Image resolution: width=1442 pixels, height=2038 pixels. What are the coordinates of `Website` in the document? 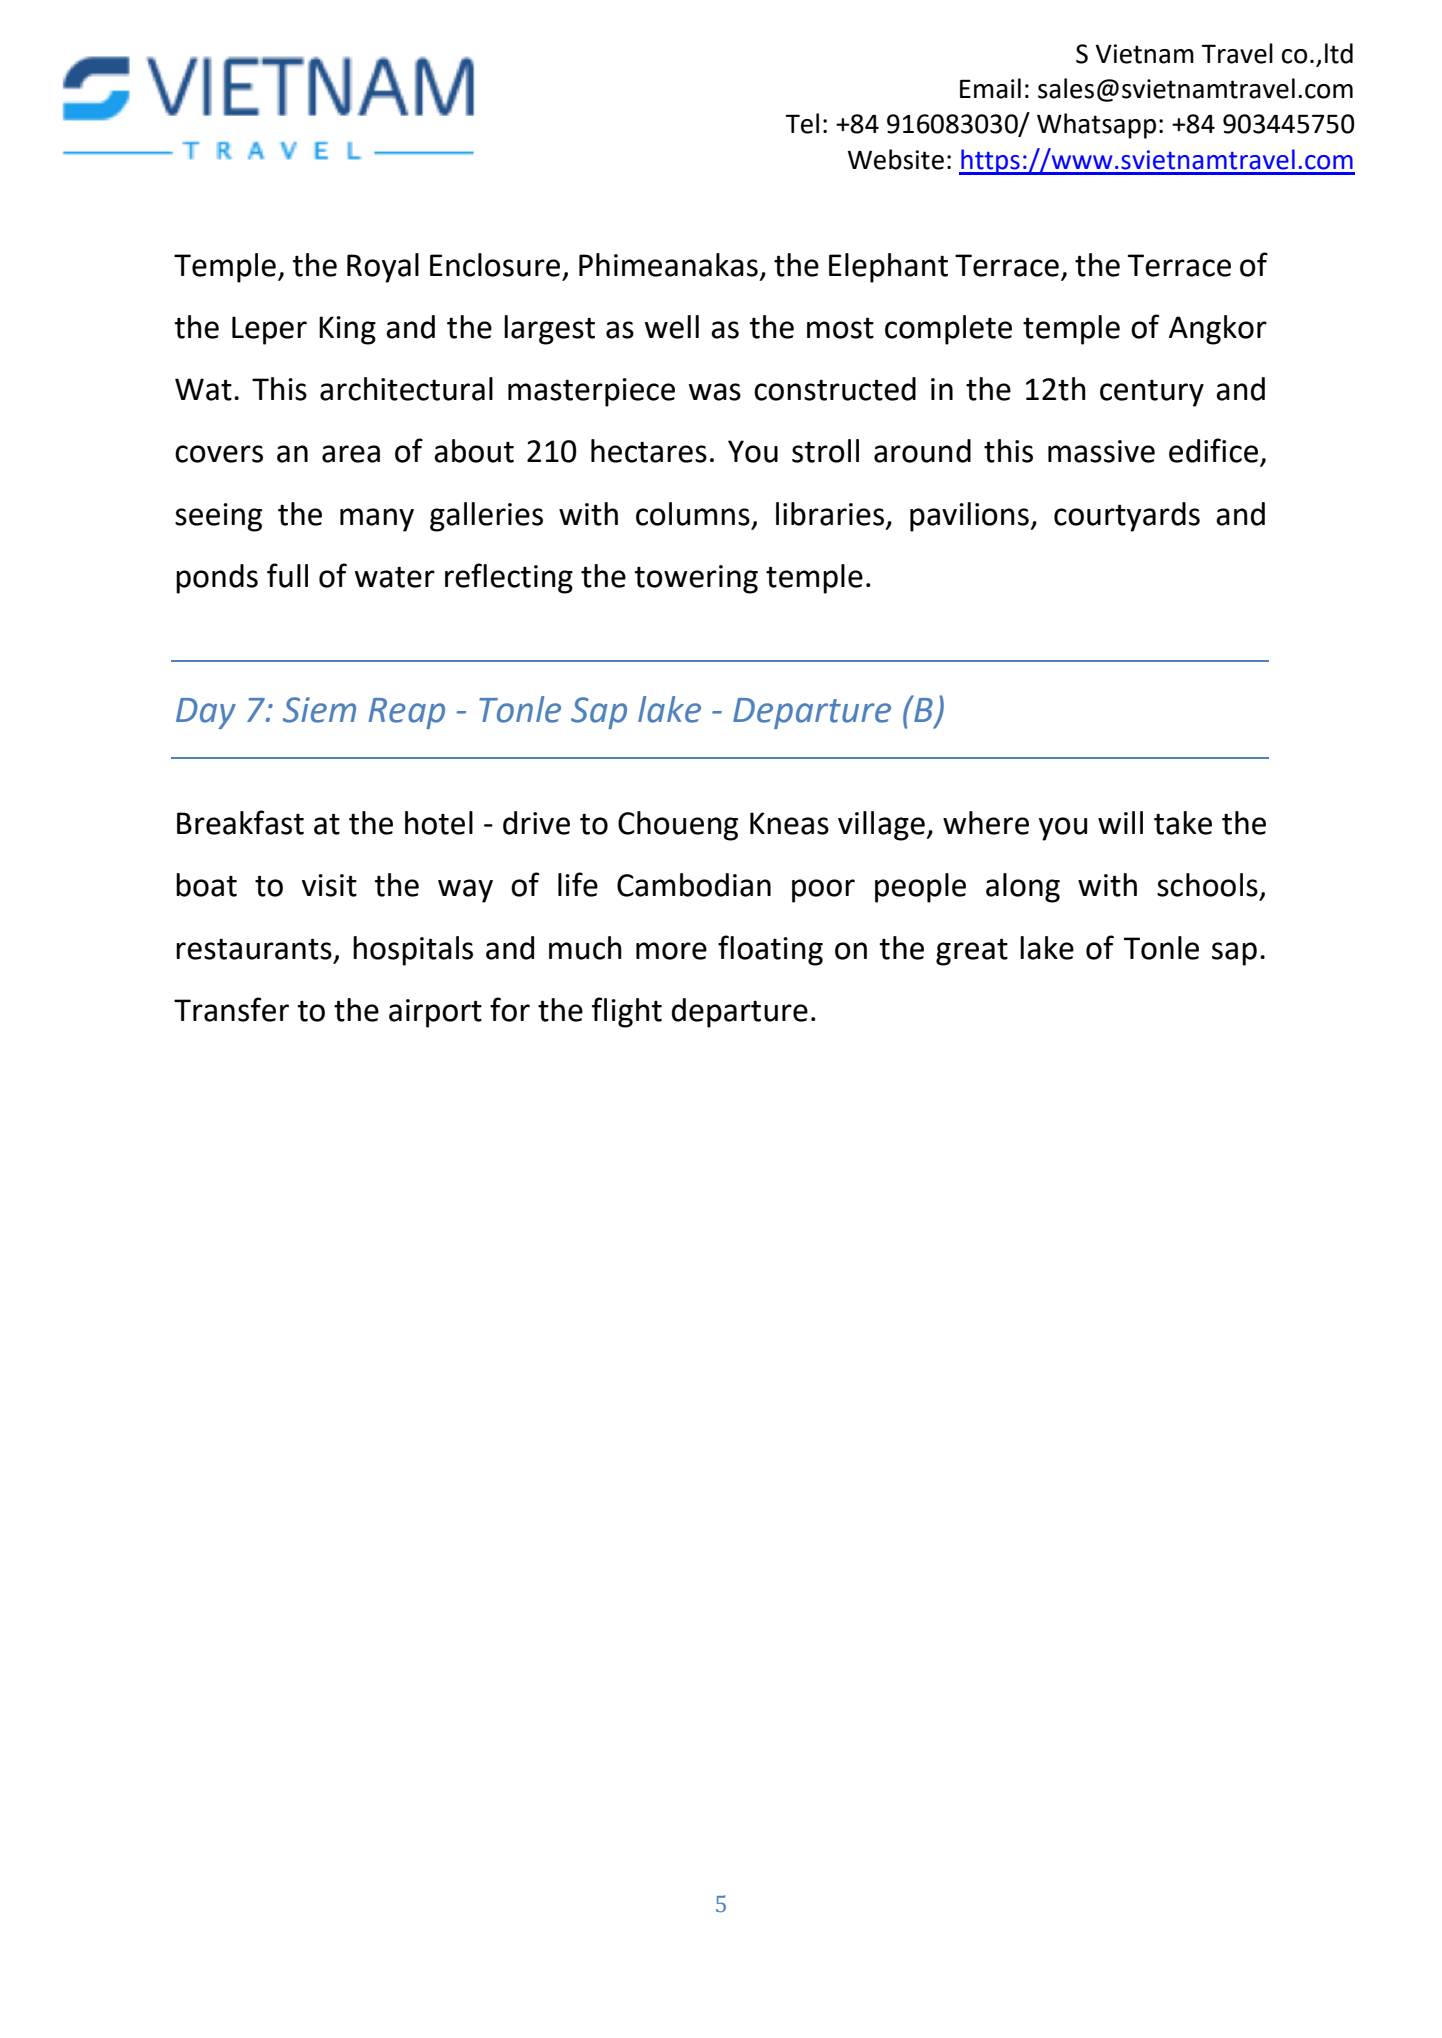 It's located at (896, 159).
